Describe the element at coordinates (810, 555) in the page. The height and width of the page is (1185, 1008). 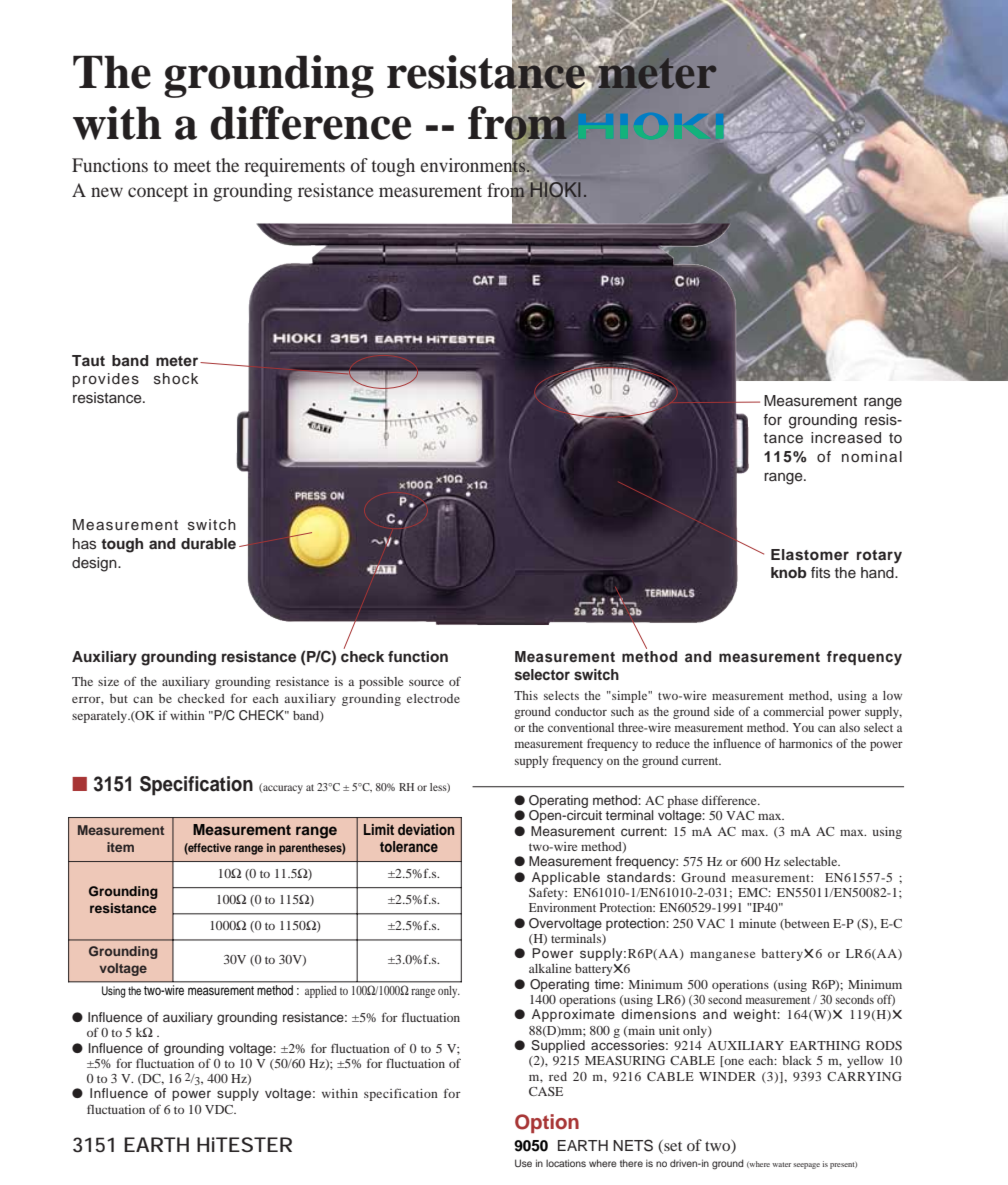
I see `Elastomer` at that location.
